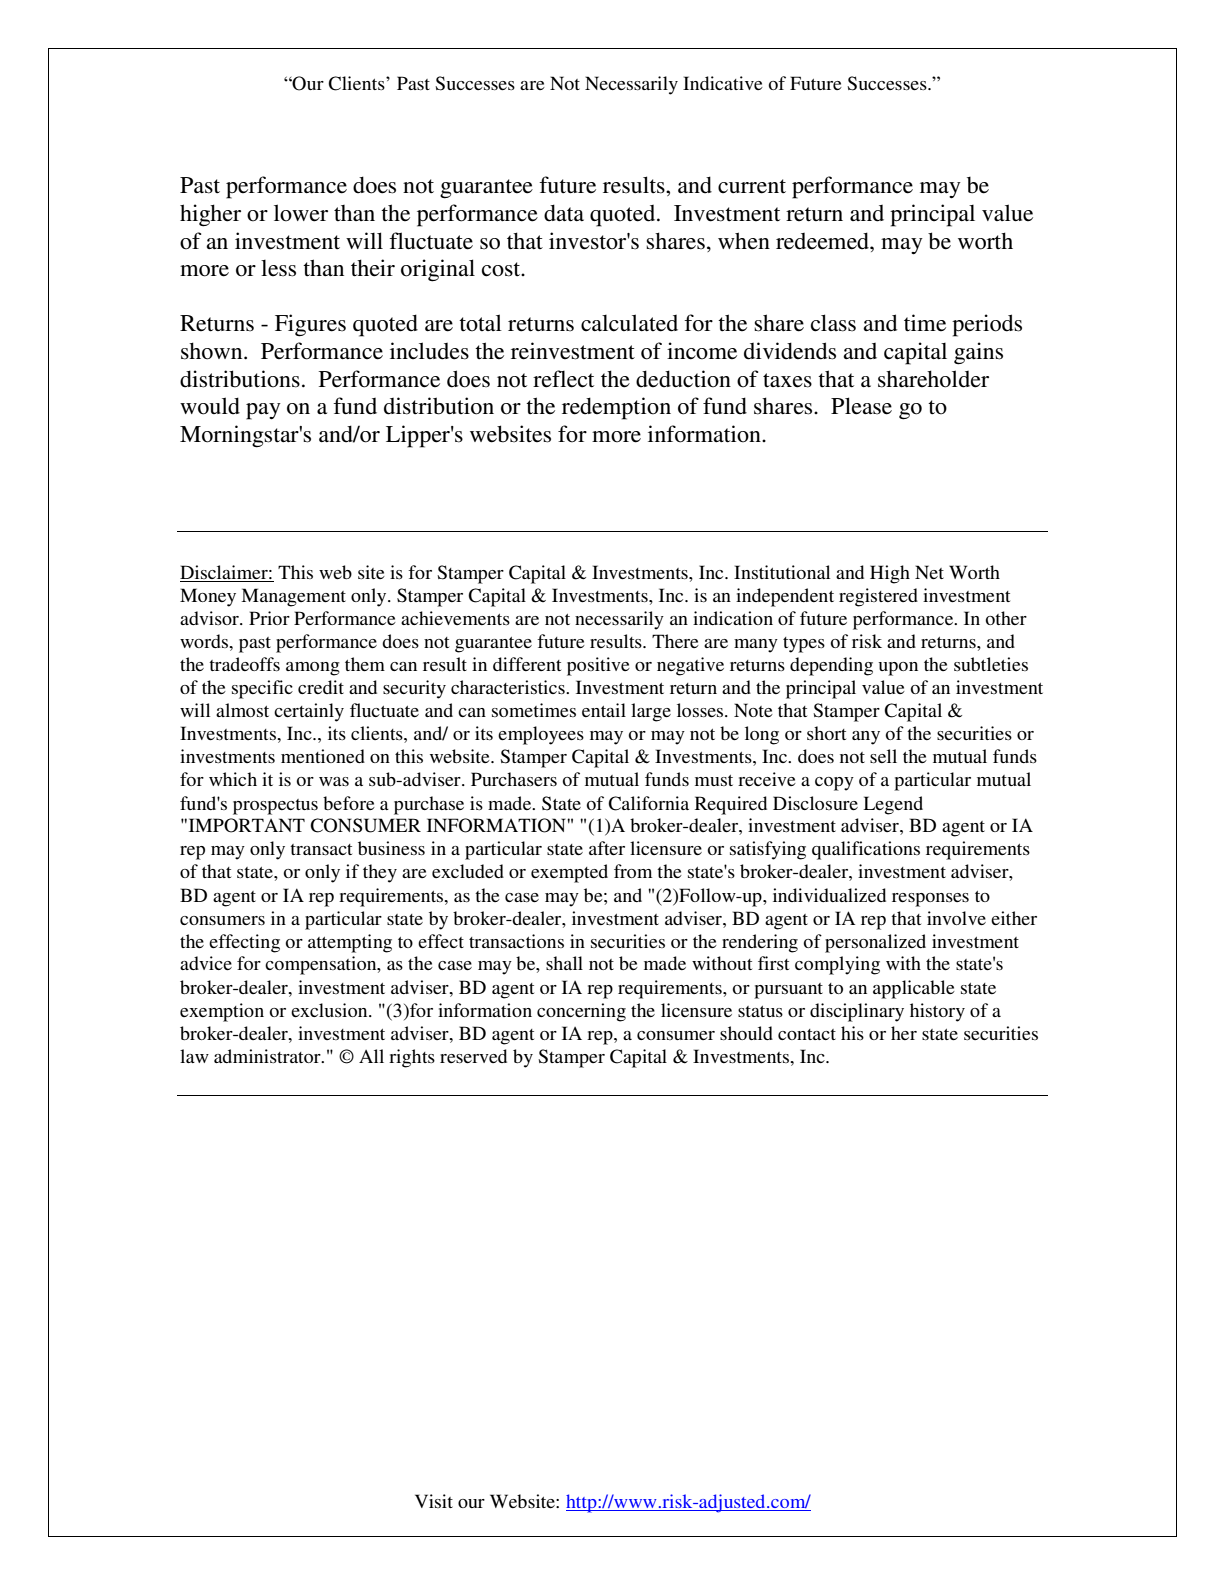  I want to click on Management, so click(293, 597).
